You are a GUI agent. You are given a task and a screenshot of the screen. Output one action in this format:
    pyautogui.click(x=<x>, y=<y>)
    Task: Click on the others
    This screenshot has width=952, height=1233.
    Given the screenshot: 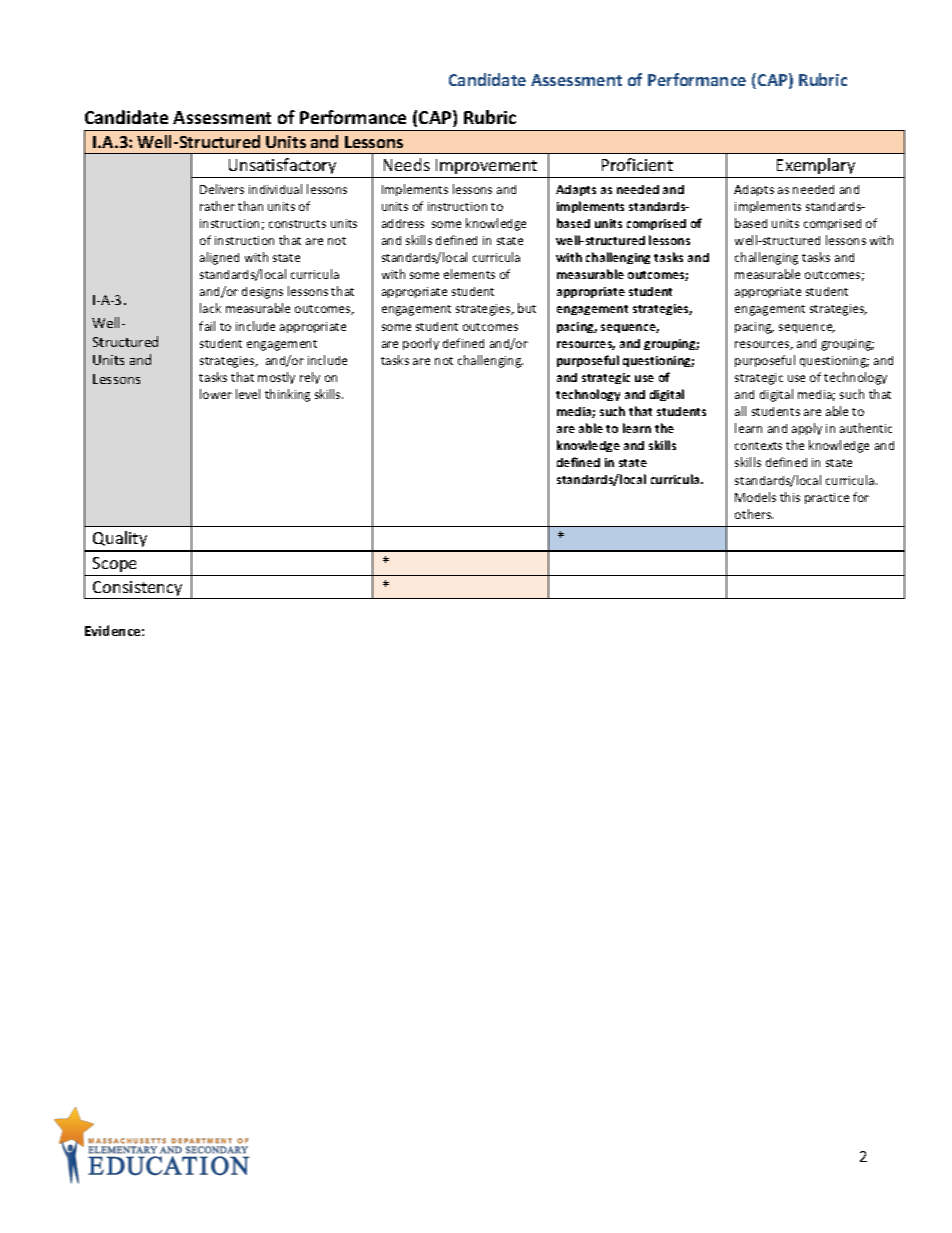 What is the action you would take?
    pyautogui.click(x=754, y=514)
